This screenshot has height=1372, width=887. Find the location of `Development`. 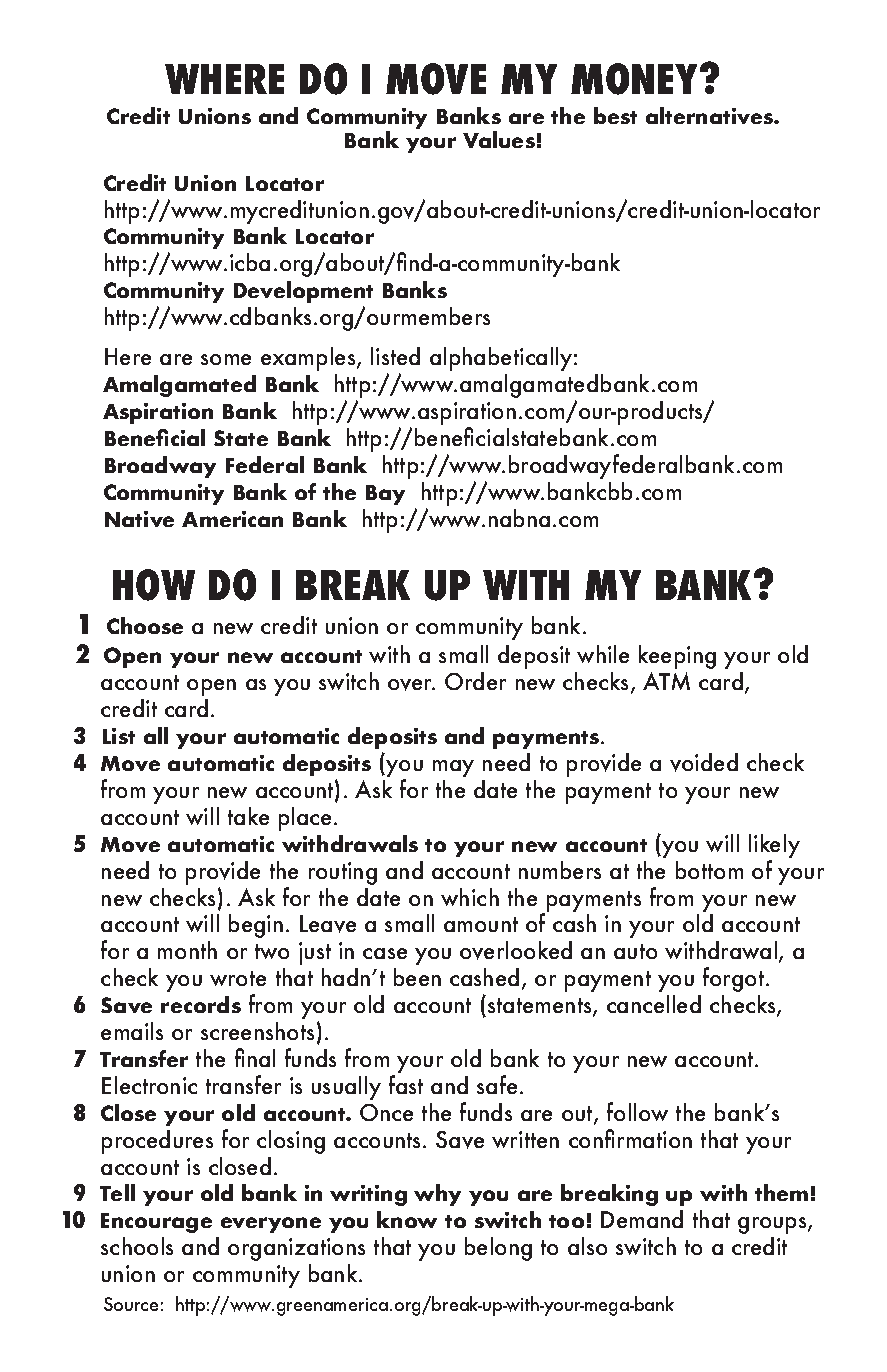

Development is located at coordinates (303, 292).
